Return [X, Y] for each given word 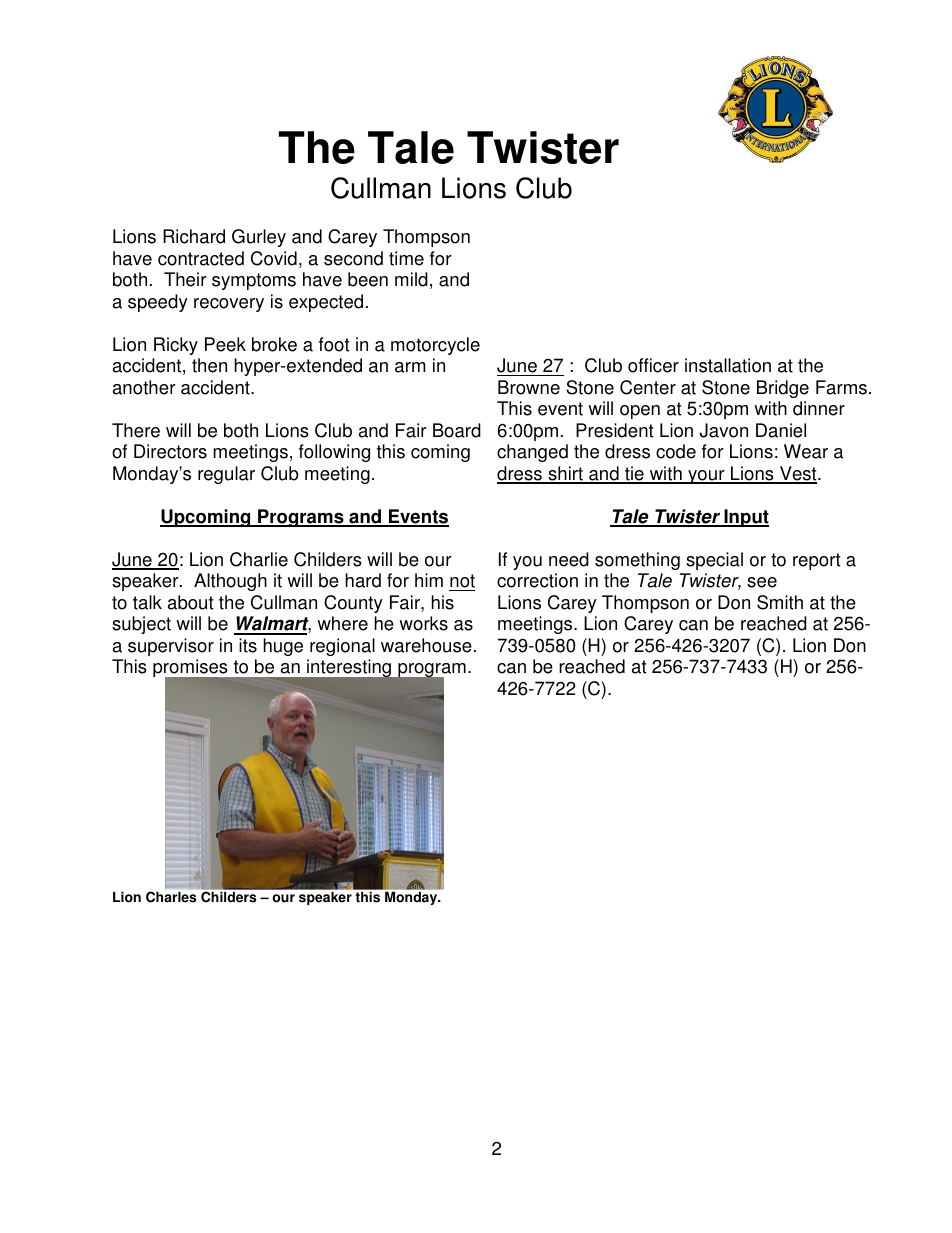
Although [230, 582]
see [762, 582]
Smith [780, 602]
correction [537, 580]
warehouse [426, 645]
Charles [171, 897]
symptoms [254, 281]
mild [411, 279]
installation [728, 365]
